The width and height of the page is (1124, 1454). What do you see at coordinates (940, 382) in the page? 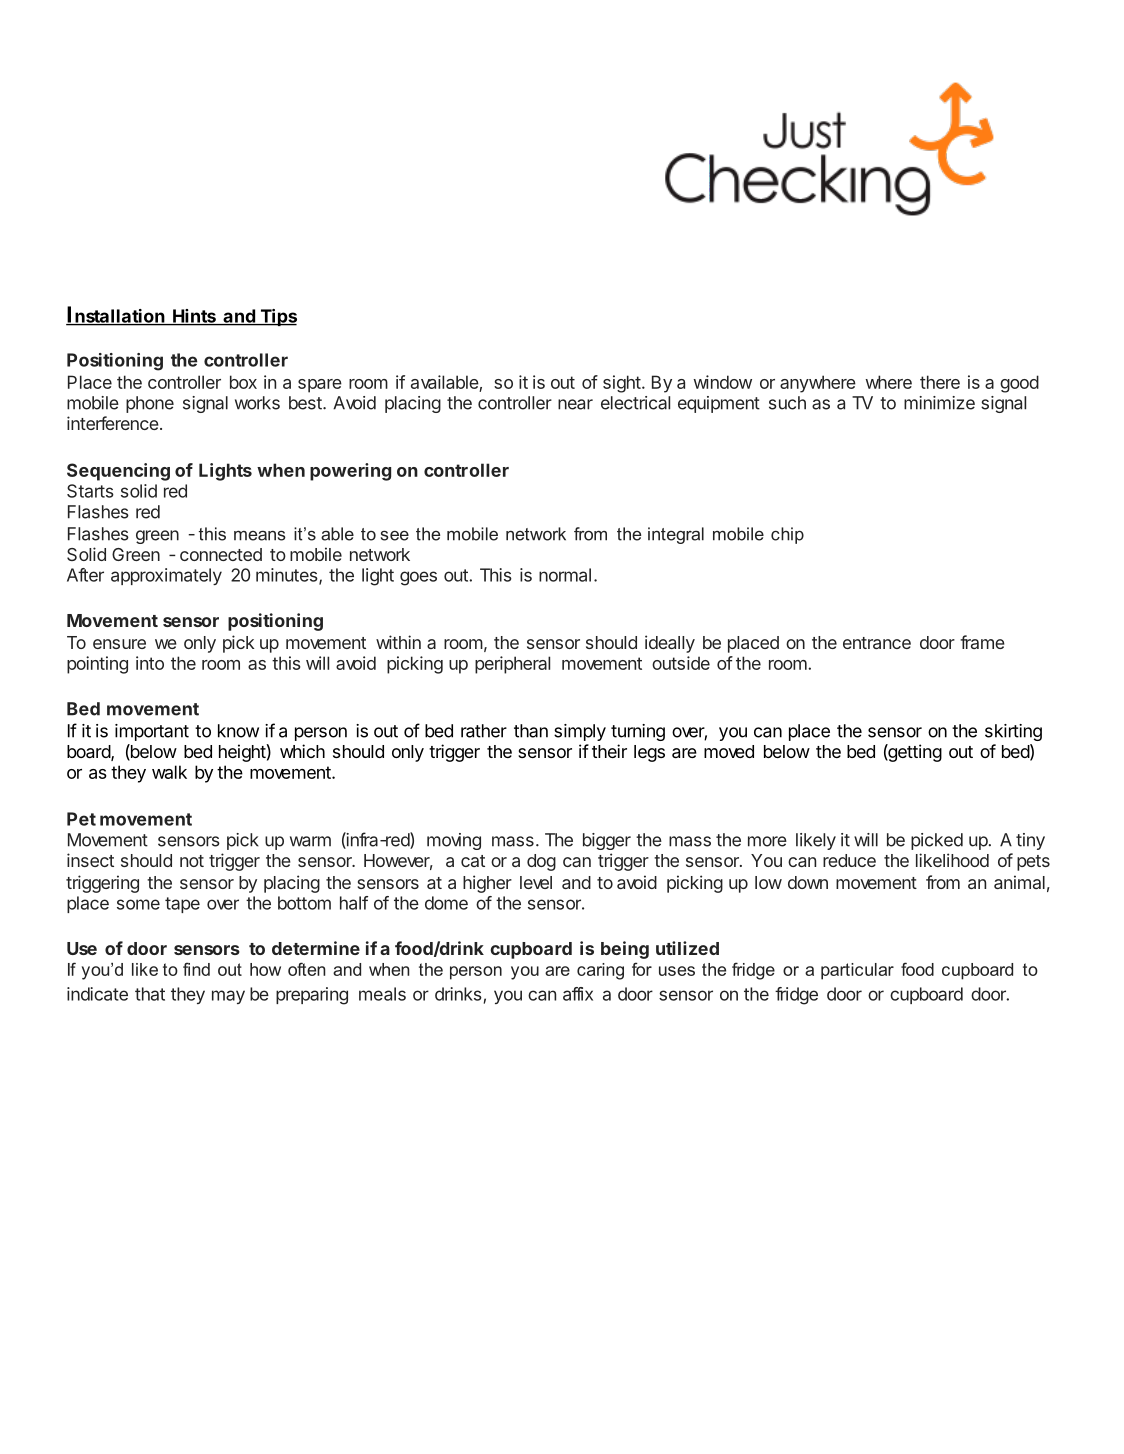
I see `there` at bounding box center [940, 382].
